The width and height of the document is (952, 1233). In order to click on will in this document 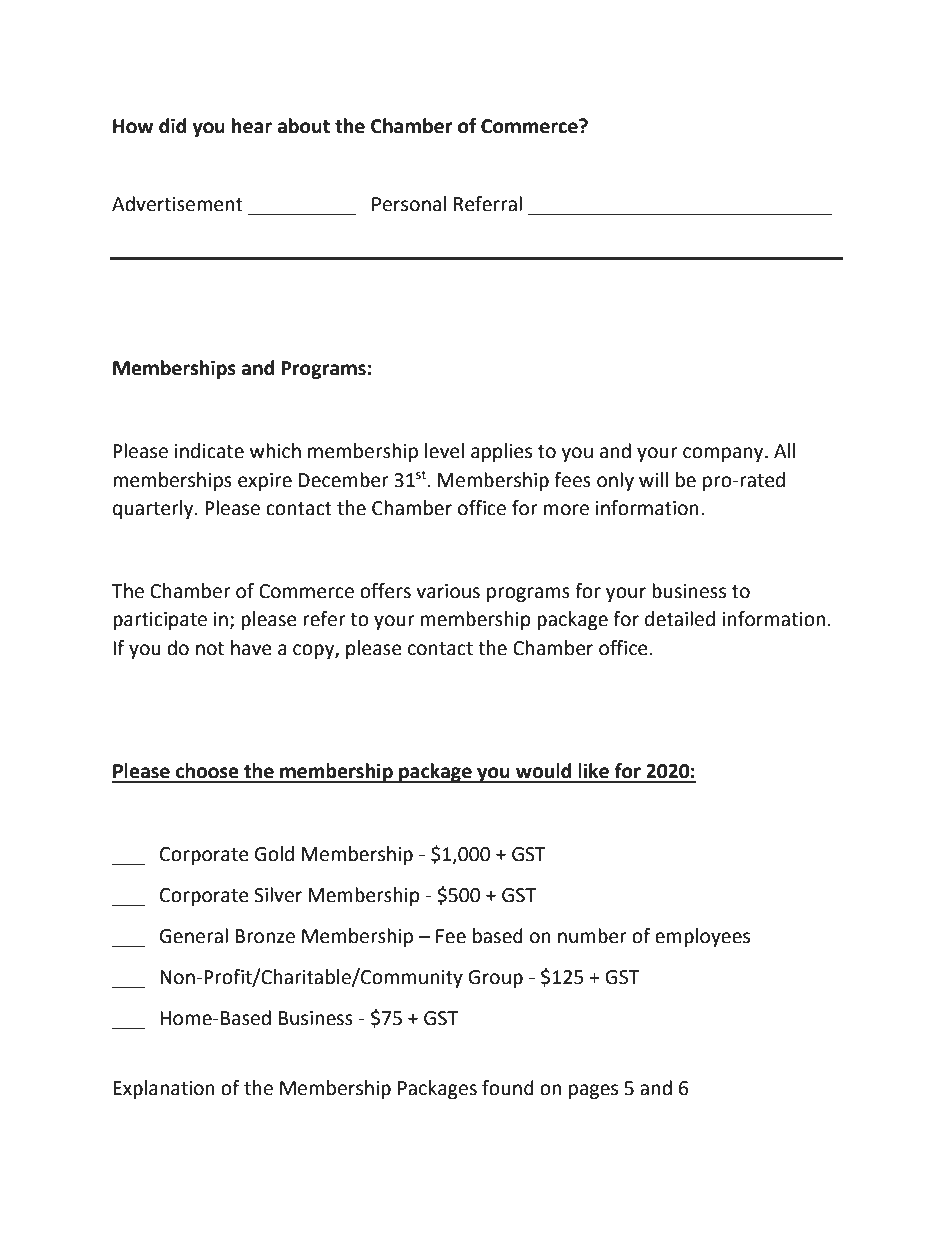, I will do `click(653, 479)`.
